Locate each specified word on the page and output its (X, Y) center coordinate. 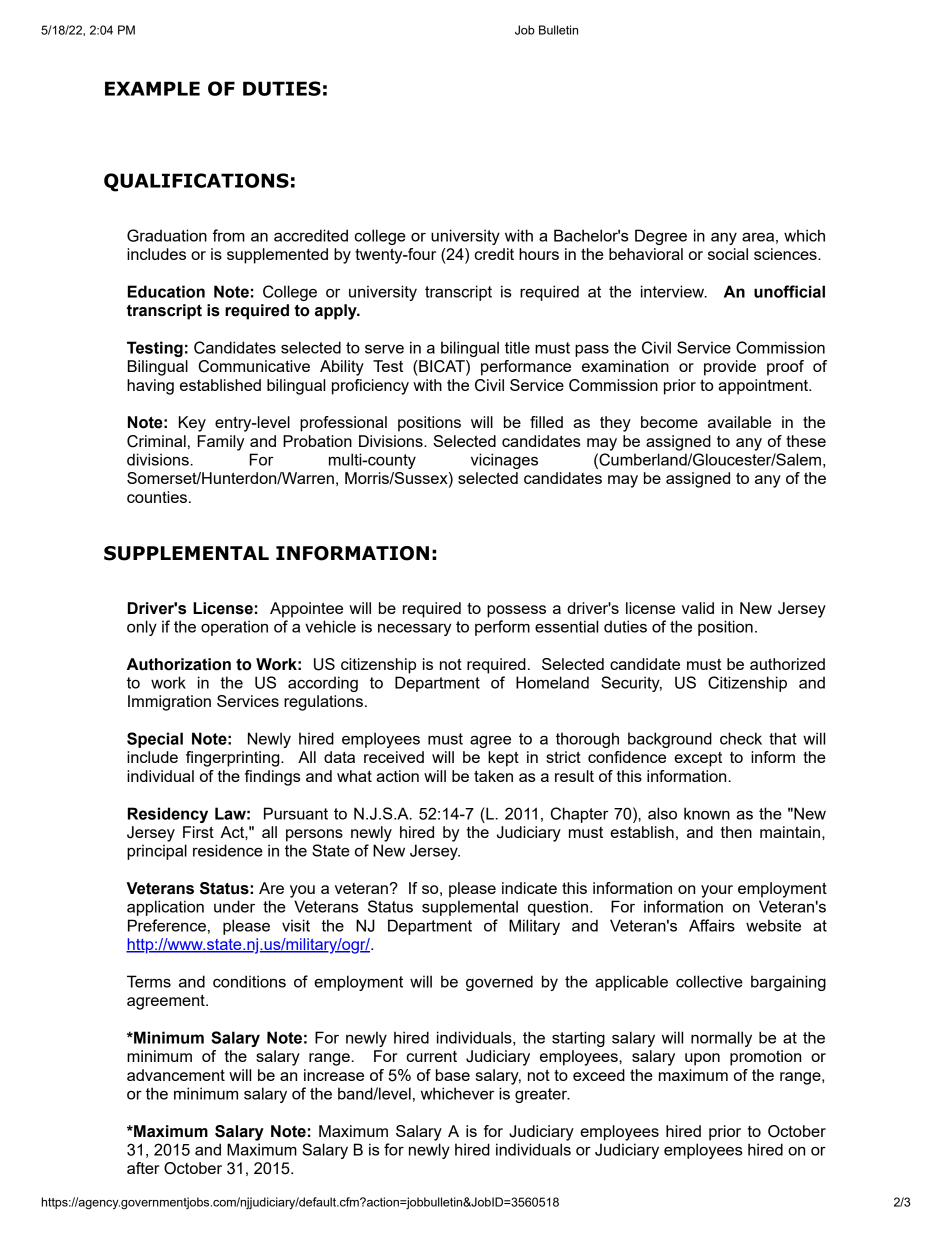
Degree (661, 237)
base (453, 1075)
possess (516, 611)
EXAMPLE (152, 88)
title (517, 347)
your (717, 891)
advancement (176, 1075)
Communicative (254, 366)
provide (730, 368)
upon (702, 1059)
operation (234, 628)
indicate (529, 888)
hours (539, 254)
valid (698, 608)
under (234, 906)
